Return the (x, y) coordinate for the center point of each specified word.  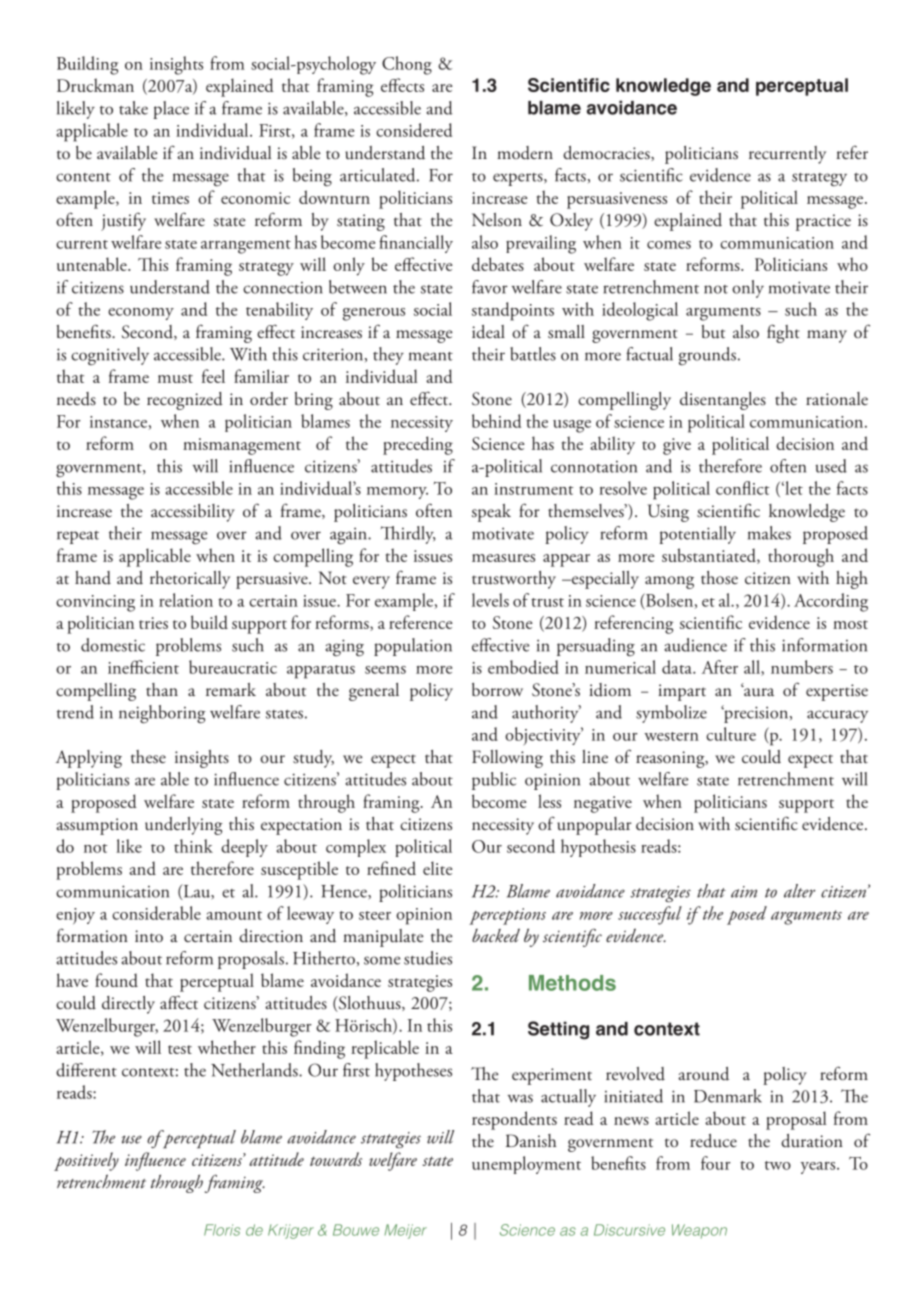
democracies (607, 153)
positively (86, 1161)
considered (414, 130)
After (720, 667)
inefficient (143, 667)
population (413, 647)
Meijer (405, 1231)
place (171, 110)
